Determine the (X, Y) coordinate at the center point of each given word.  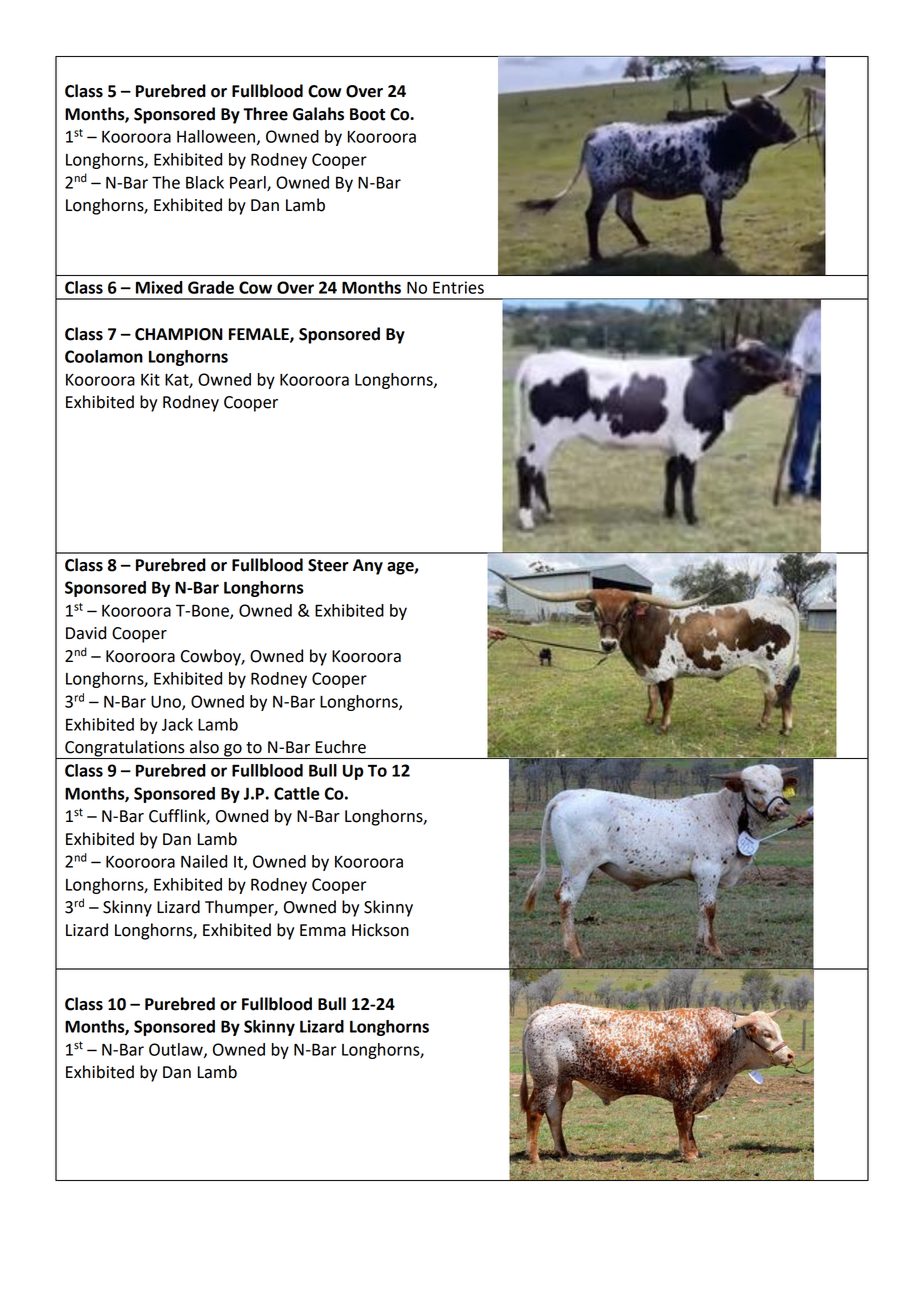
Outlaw (177, 1050)
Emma (323, 930)
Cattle (297, 793)
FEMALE (260, 335)
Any (368, 567)
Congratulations (125, 749)
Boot (367, 114)
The (166, 182)
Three (265, 114)
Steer (328, 565)
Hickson (380, 930)
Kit (150, 379)
